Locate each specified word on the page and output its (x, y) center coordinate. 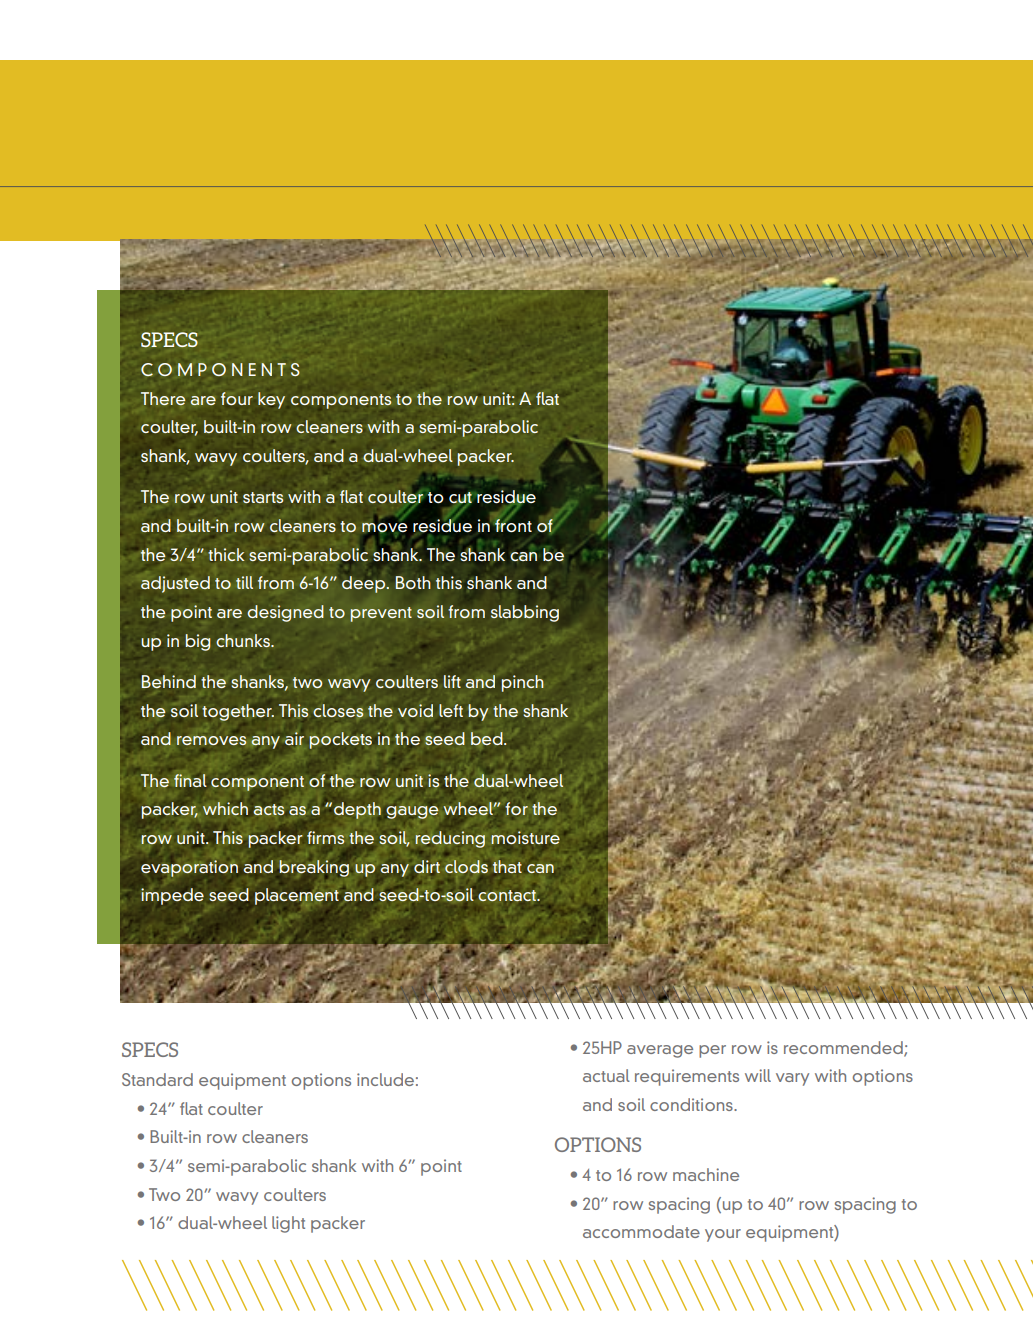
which (225, 808)
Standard (157, 1079)
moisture (525, 837)
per (712, 1051)
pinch (523, 683)
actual (606, 1075)
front (512, 524)
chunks (244, 640)
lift (452, 681)
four (237, 398)
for (516, 808)
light (288, 1224)
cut (460, 498)
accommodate (641, 1231)
